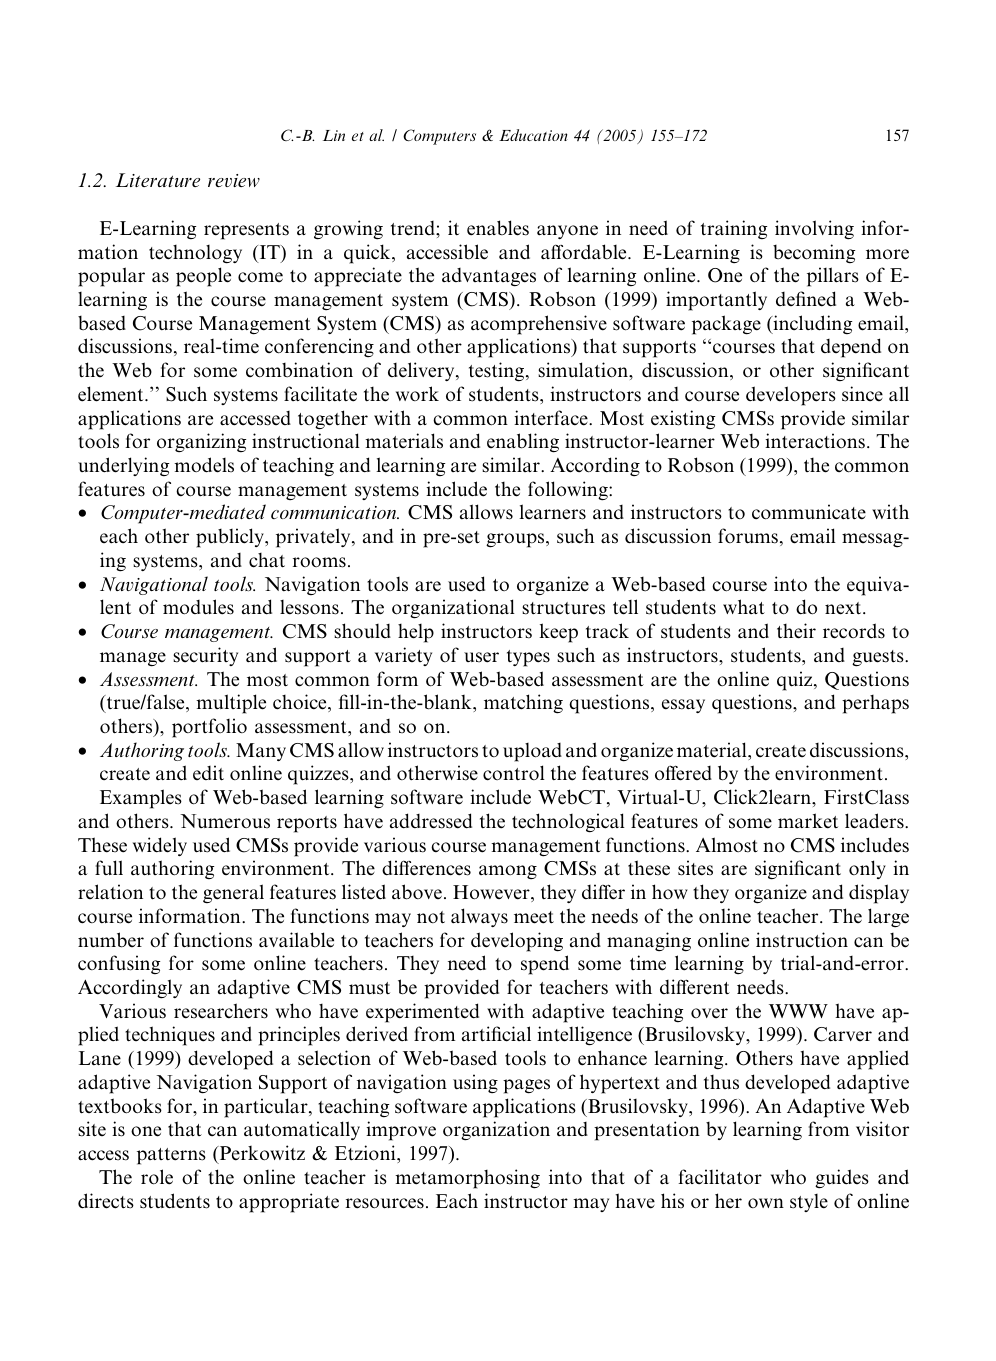  I want to click on style, so click(809, 1203).
